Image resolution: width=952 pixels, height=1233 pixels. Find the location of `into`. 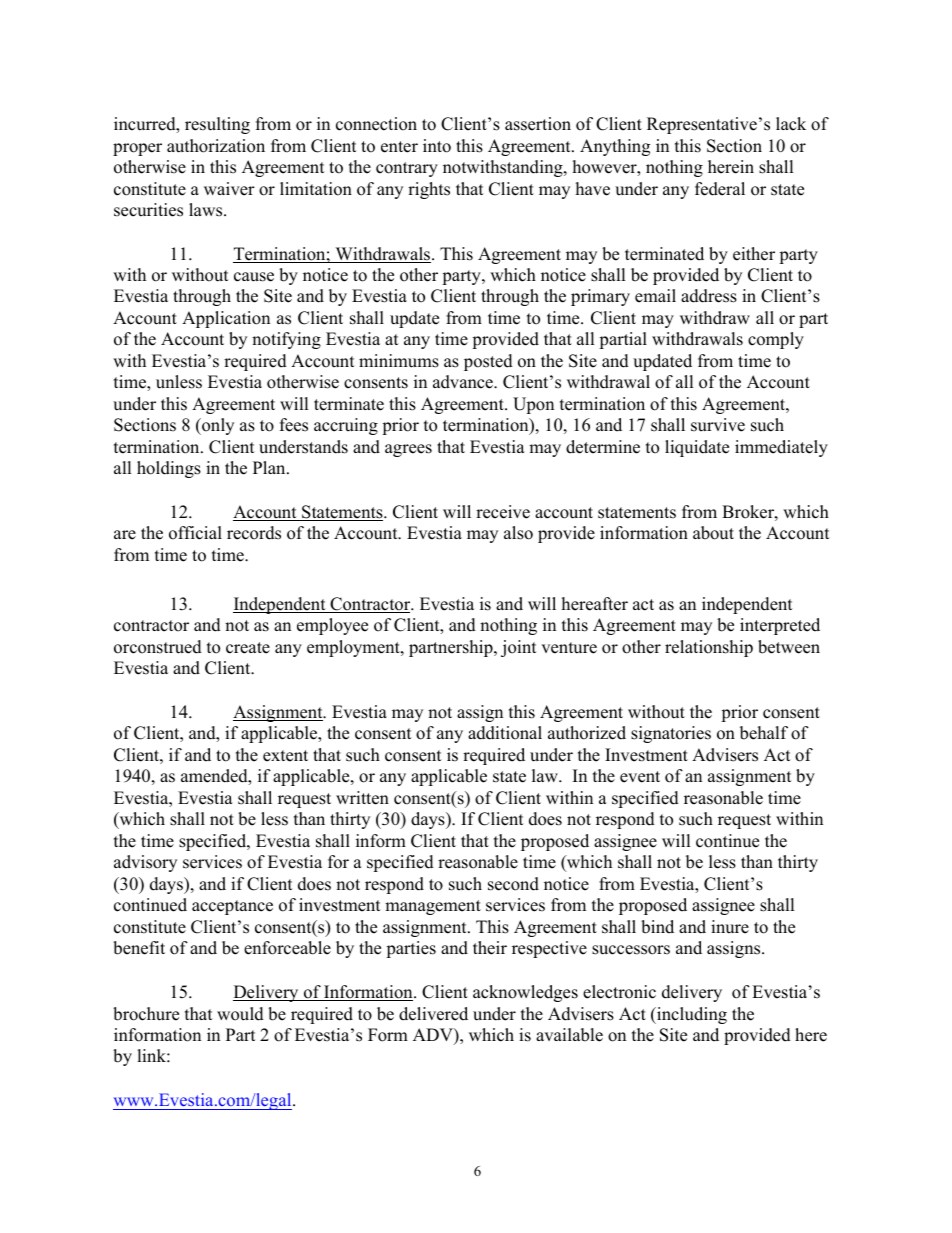

into is located at coordinates (437, 146).
